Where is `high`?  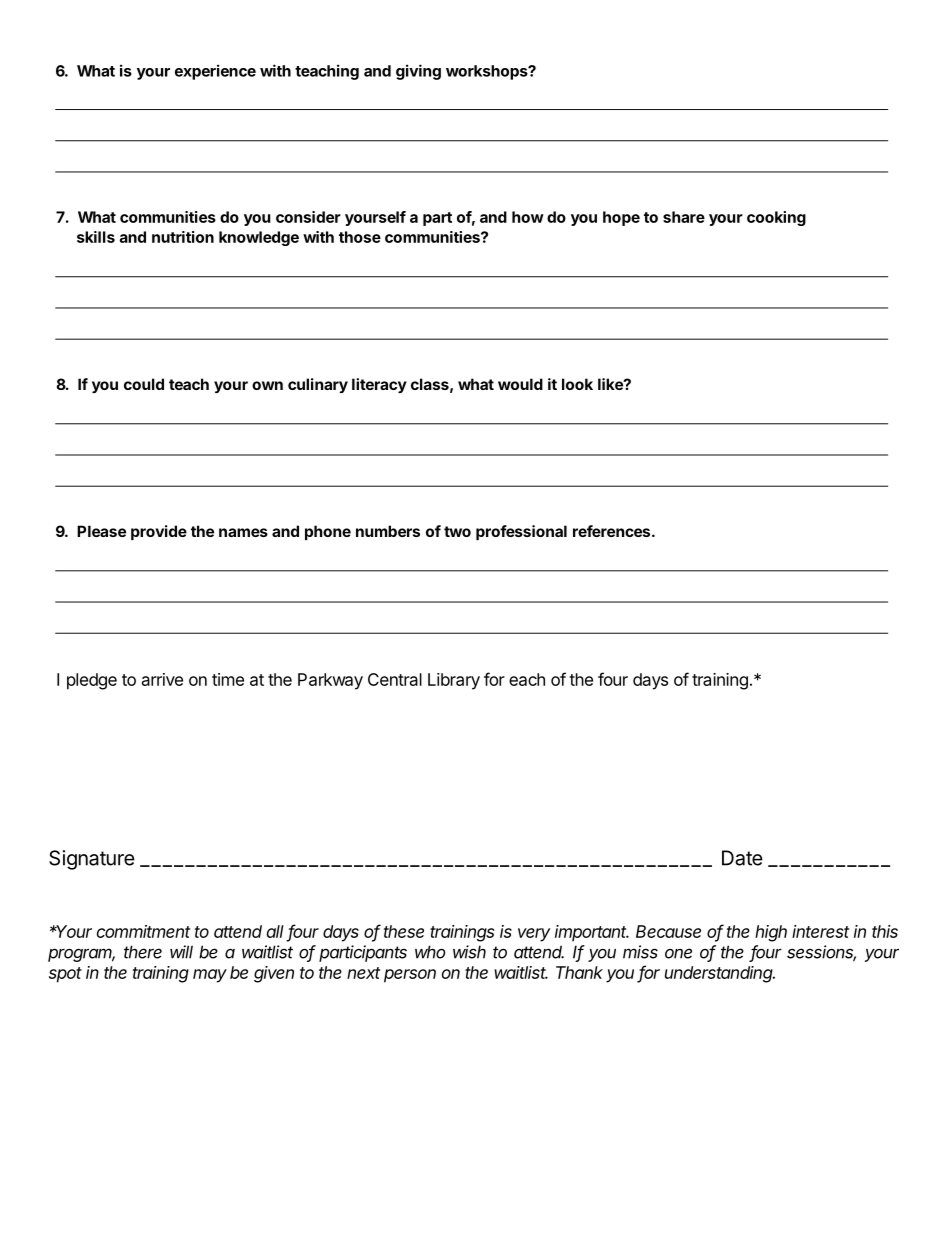 high is located at coordinates (771, 933).
